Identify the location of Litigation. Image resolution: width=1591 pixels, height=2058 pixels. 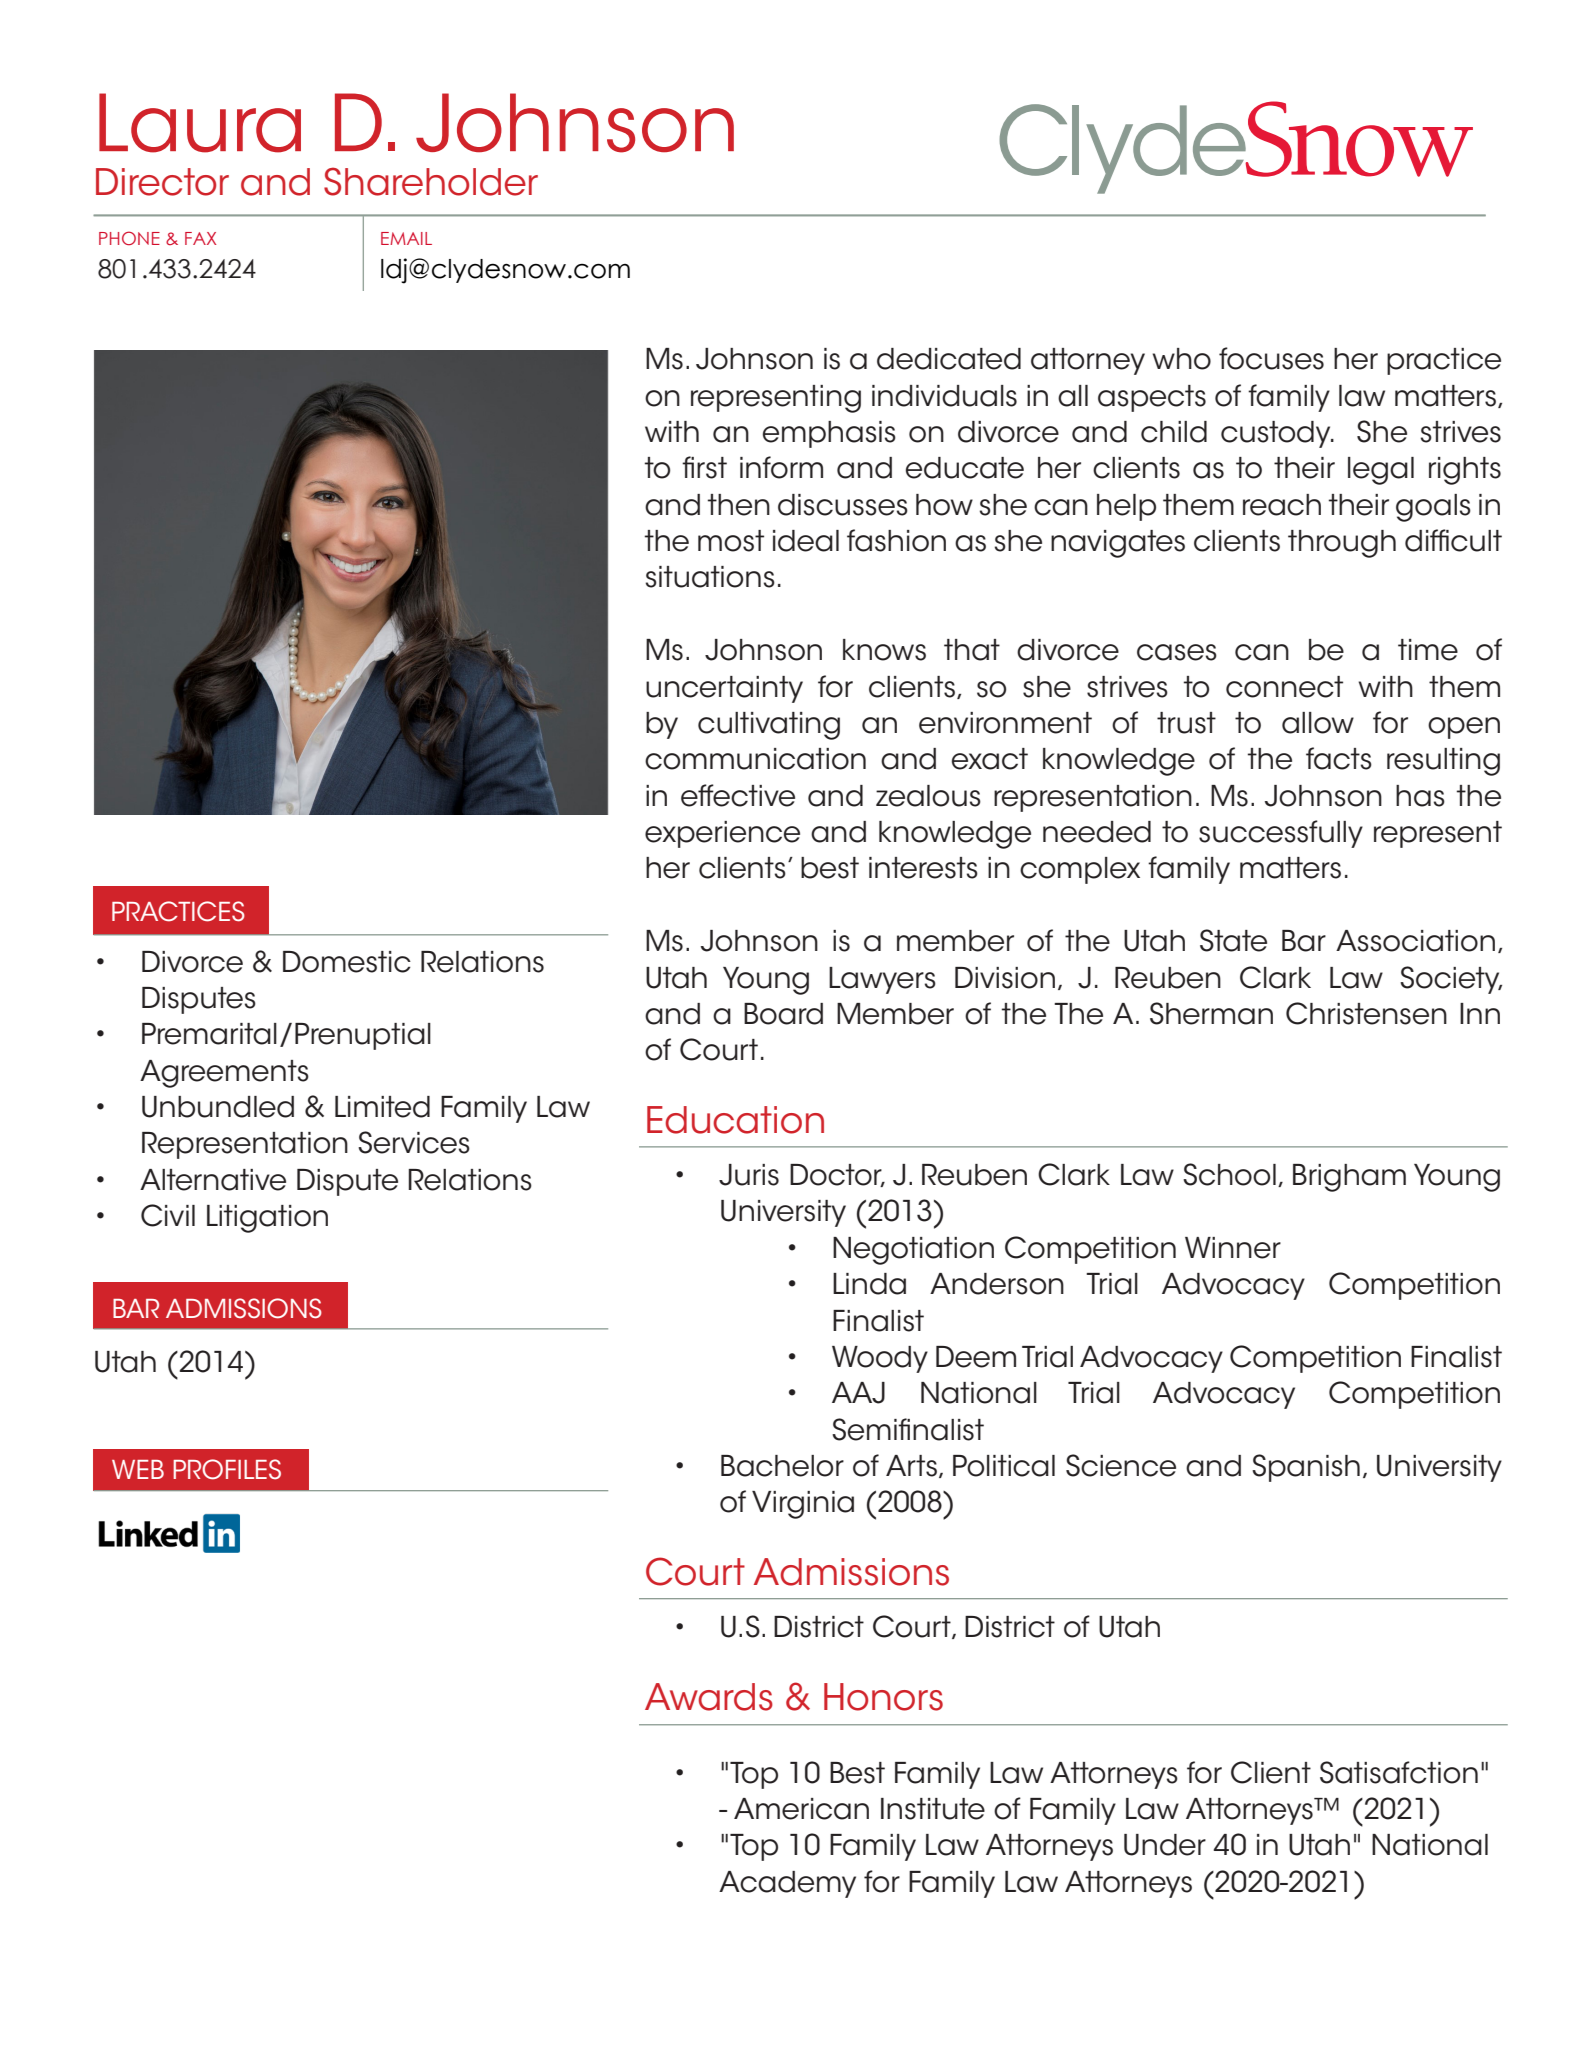
(267, 1219).
